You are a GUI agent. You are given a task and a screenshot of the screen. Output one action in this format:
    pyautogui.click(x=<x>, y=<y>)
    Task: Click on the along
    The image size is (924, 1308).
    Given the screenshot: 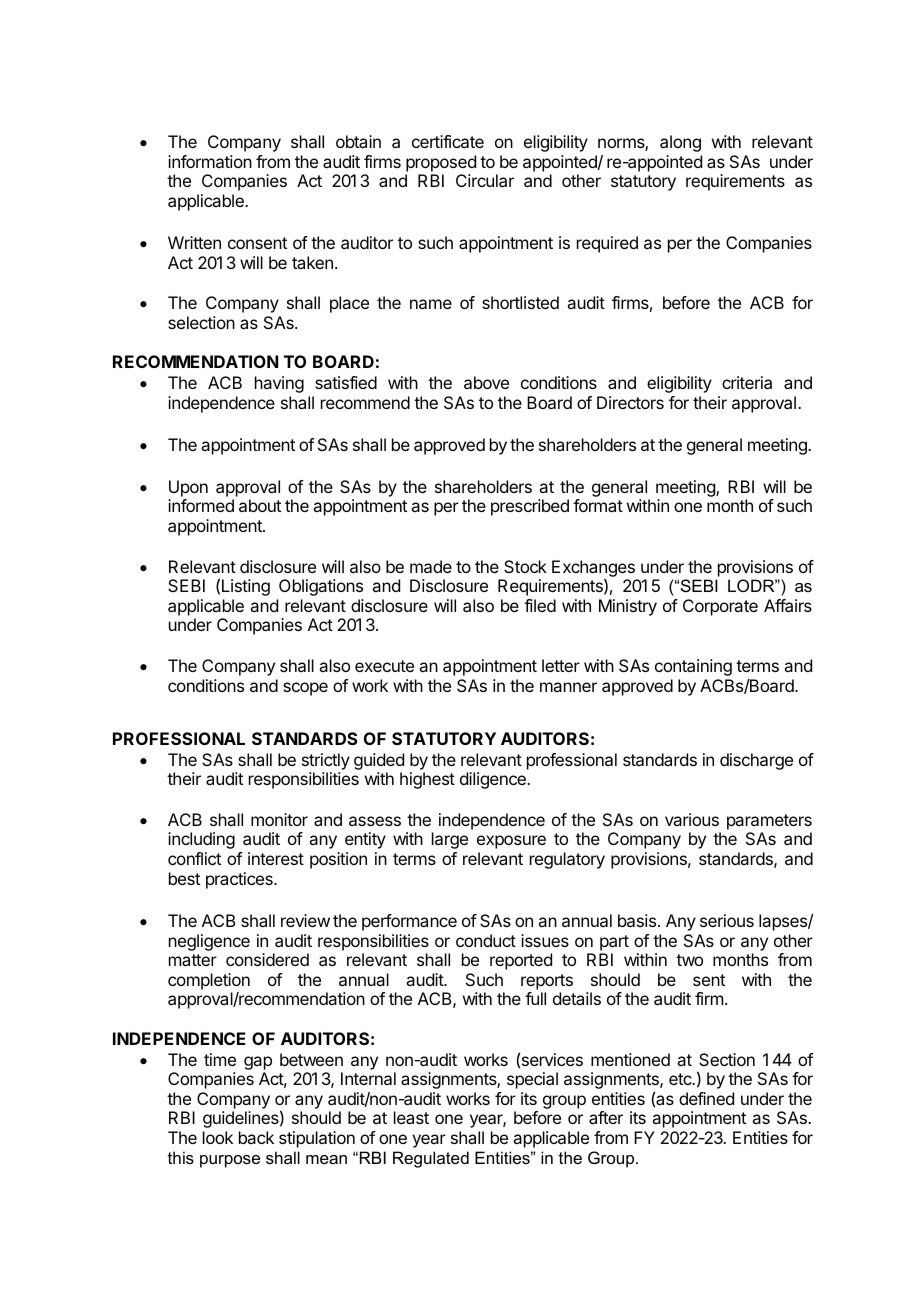 What is the action you would take?
    pyautogui.click(x=680, y=143)
